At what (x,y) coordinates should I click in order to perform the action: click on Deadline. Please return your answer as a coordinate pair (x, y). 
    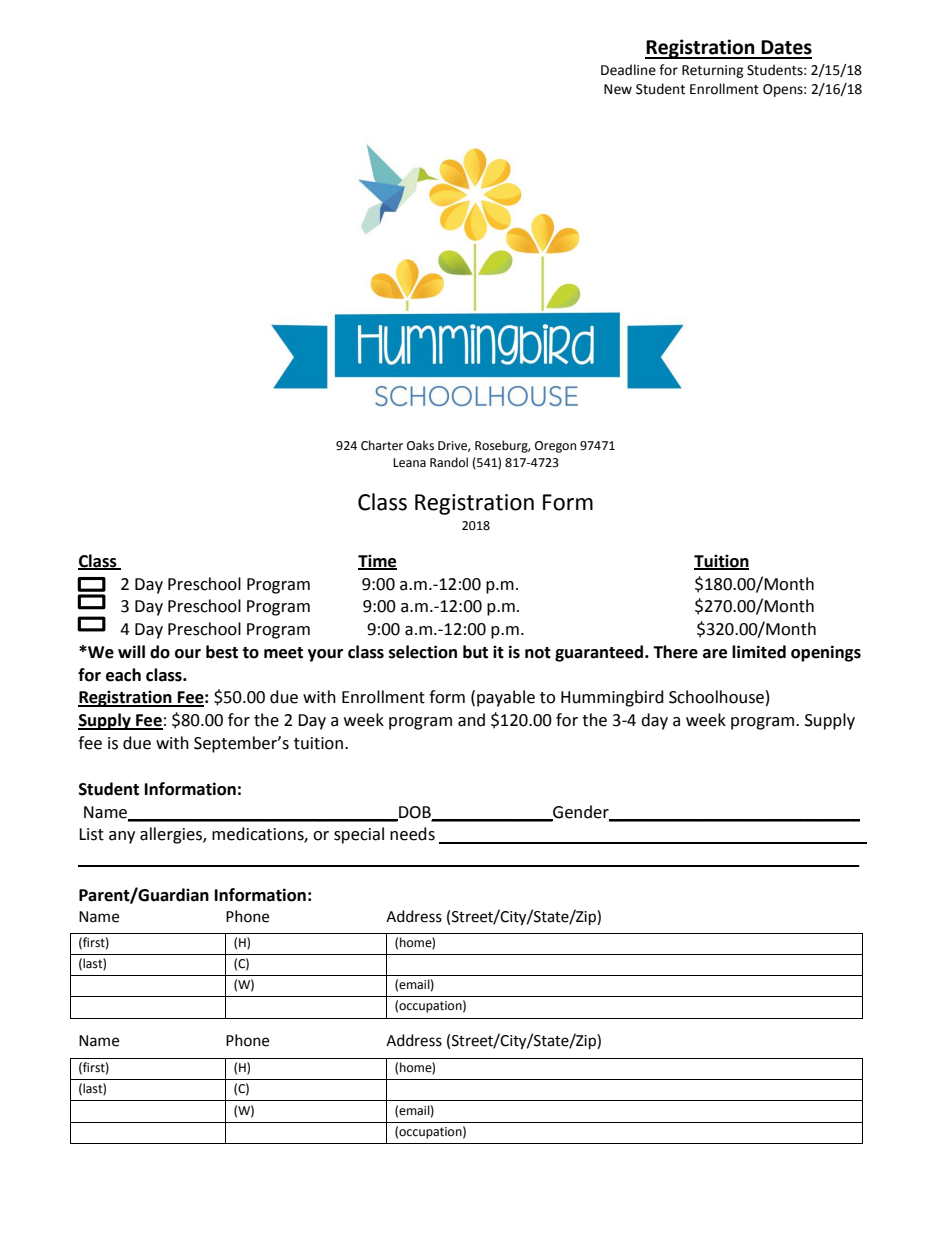
    Looking at the image, I should click on (628, 70).
